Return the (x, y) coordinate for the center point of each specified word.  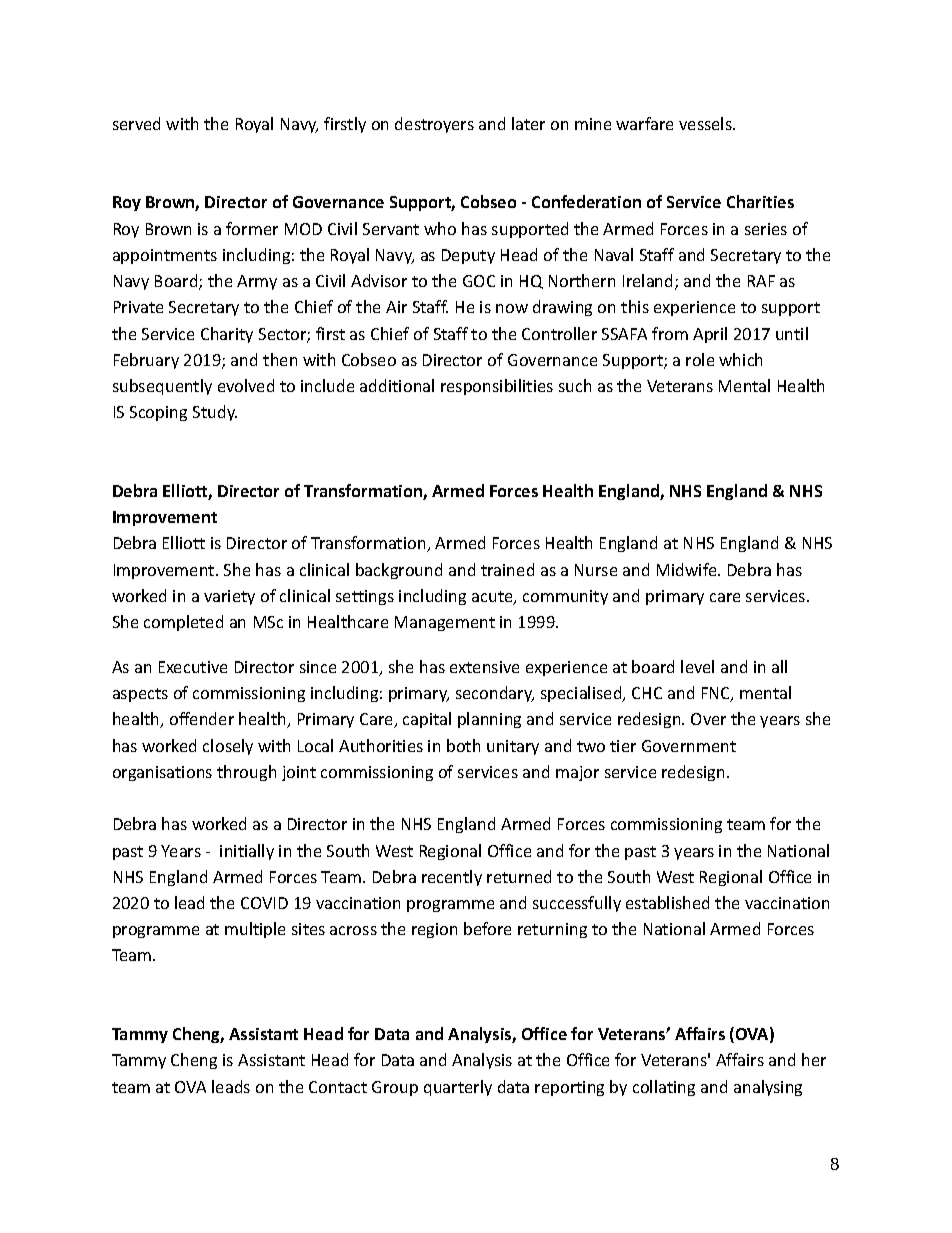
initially (247, 852)
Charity (227, 335)
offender (202, 718)
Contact (338, 1087)
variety (229, 597)
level (697, 666)
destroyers (434, 125)
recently (452, 878)
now (512, 308)
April (710, 335)
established (667, 902)
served (136, 123)
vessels (706, 123)
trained (507, 569)
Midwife (688, 569)
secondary (495, 694)
